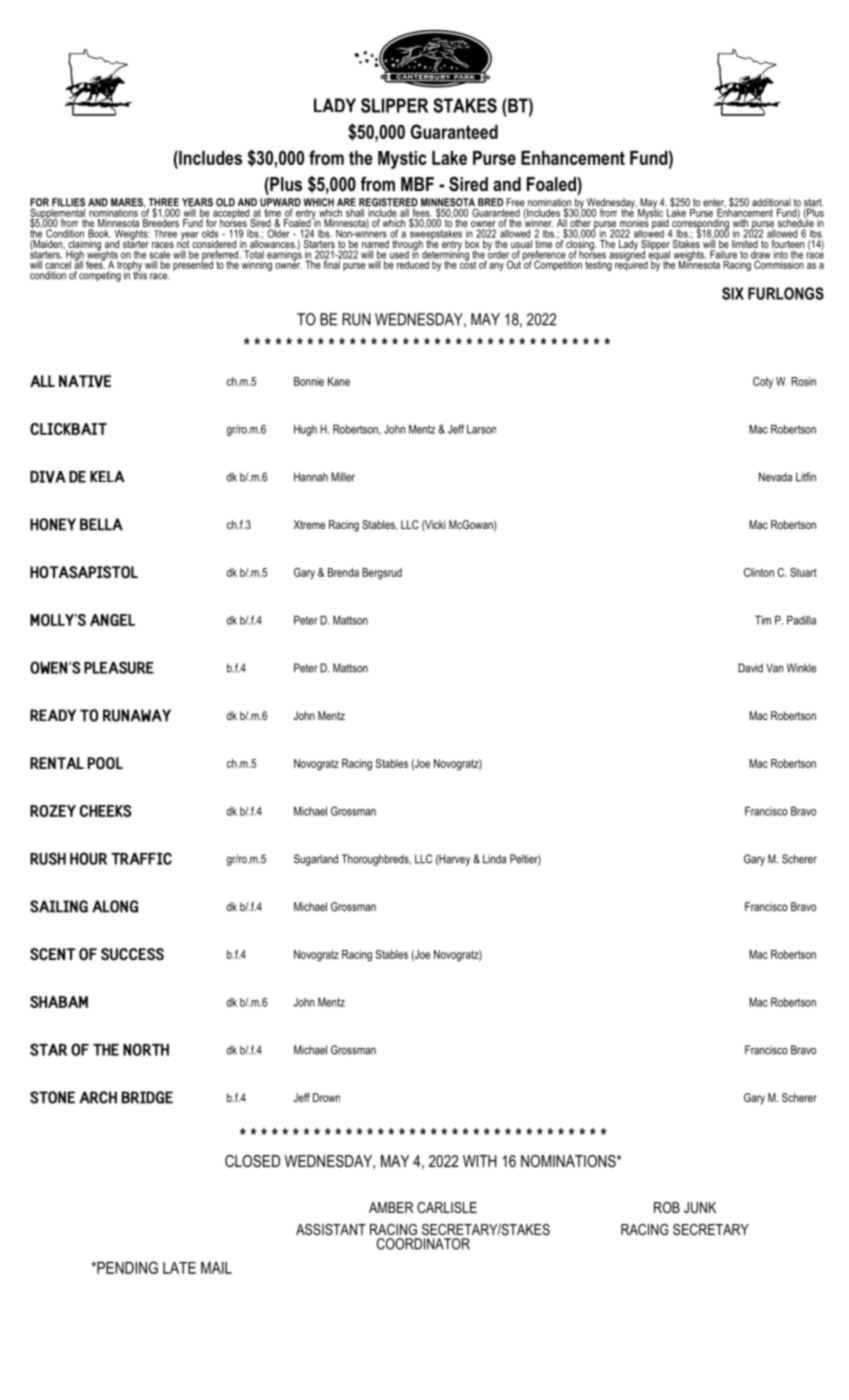 The height and width of the screenshot is (1400, 849). Describe the element at coordinates (771, 203) in the screenshot. I see `additional` at that location.
